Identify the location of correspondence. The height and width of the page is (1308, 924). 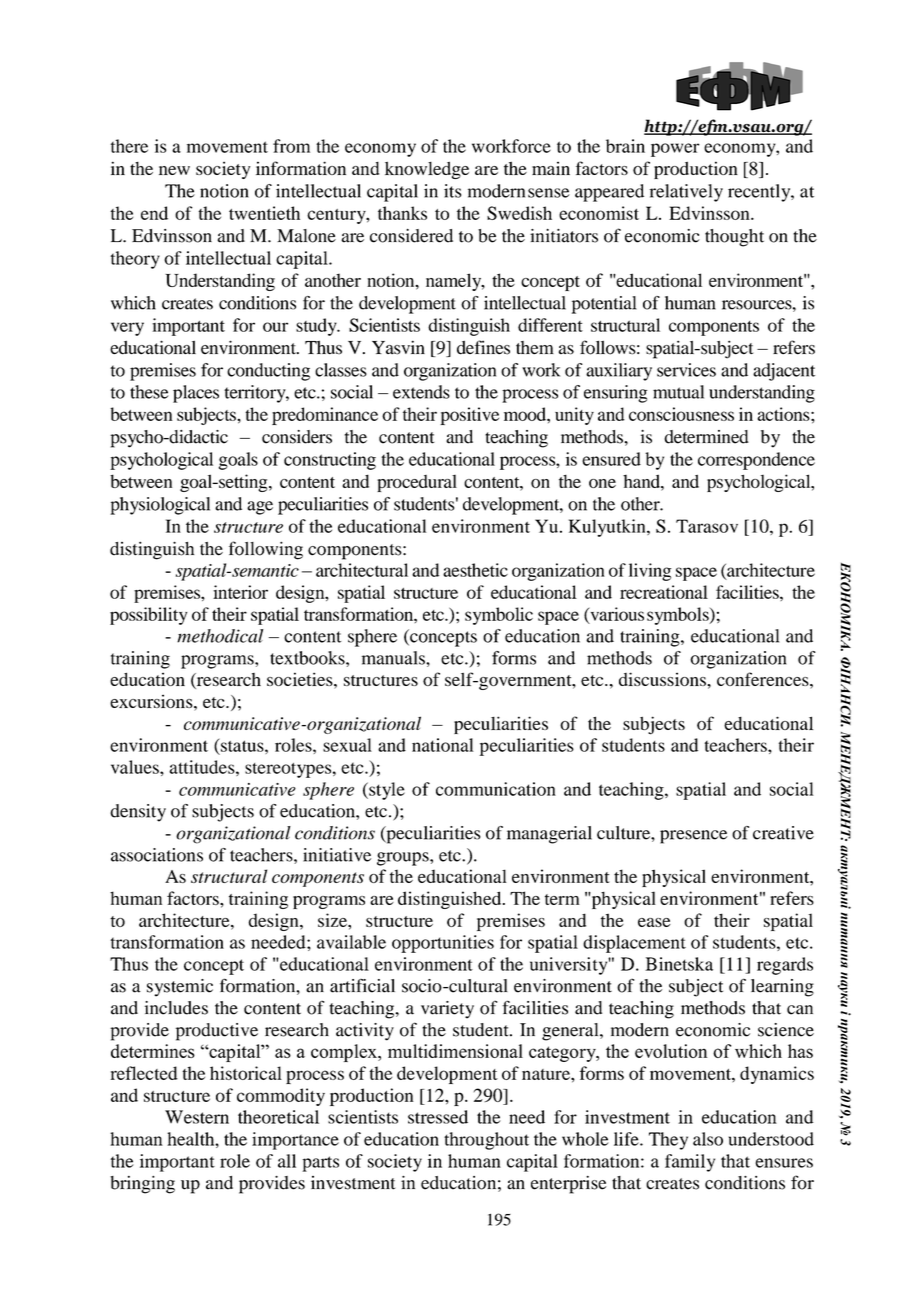
(756, 461).
